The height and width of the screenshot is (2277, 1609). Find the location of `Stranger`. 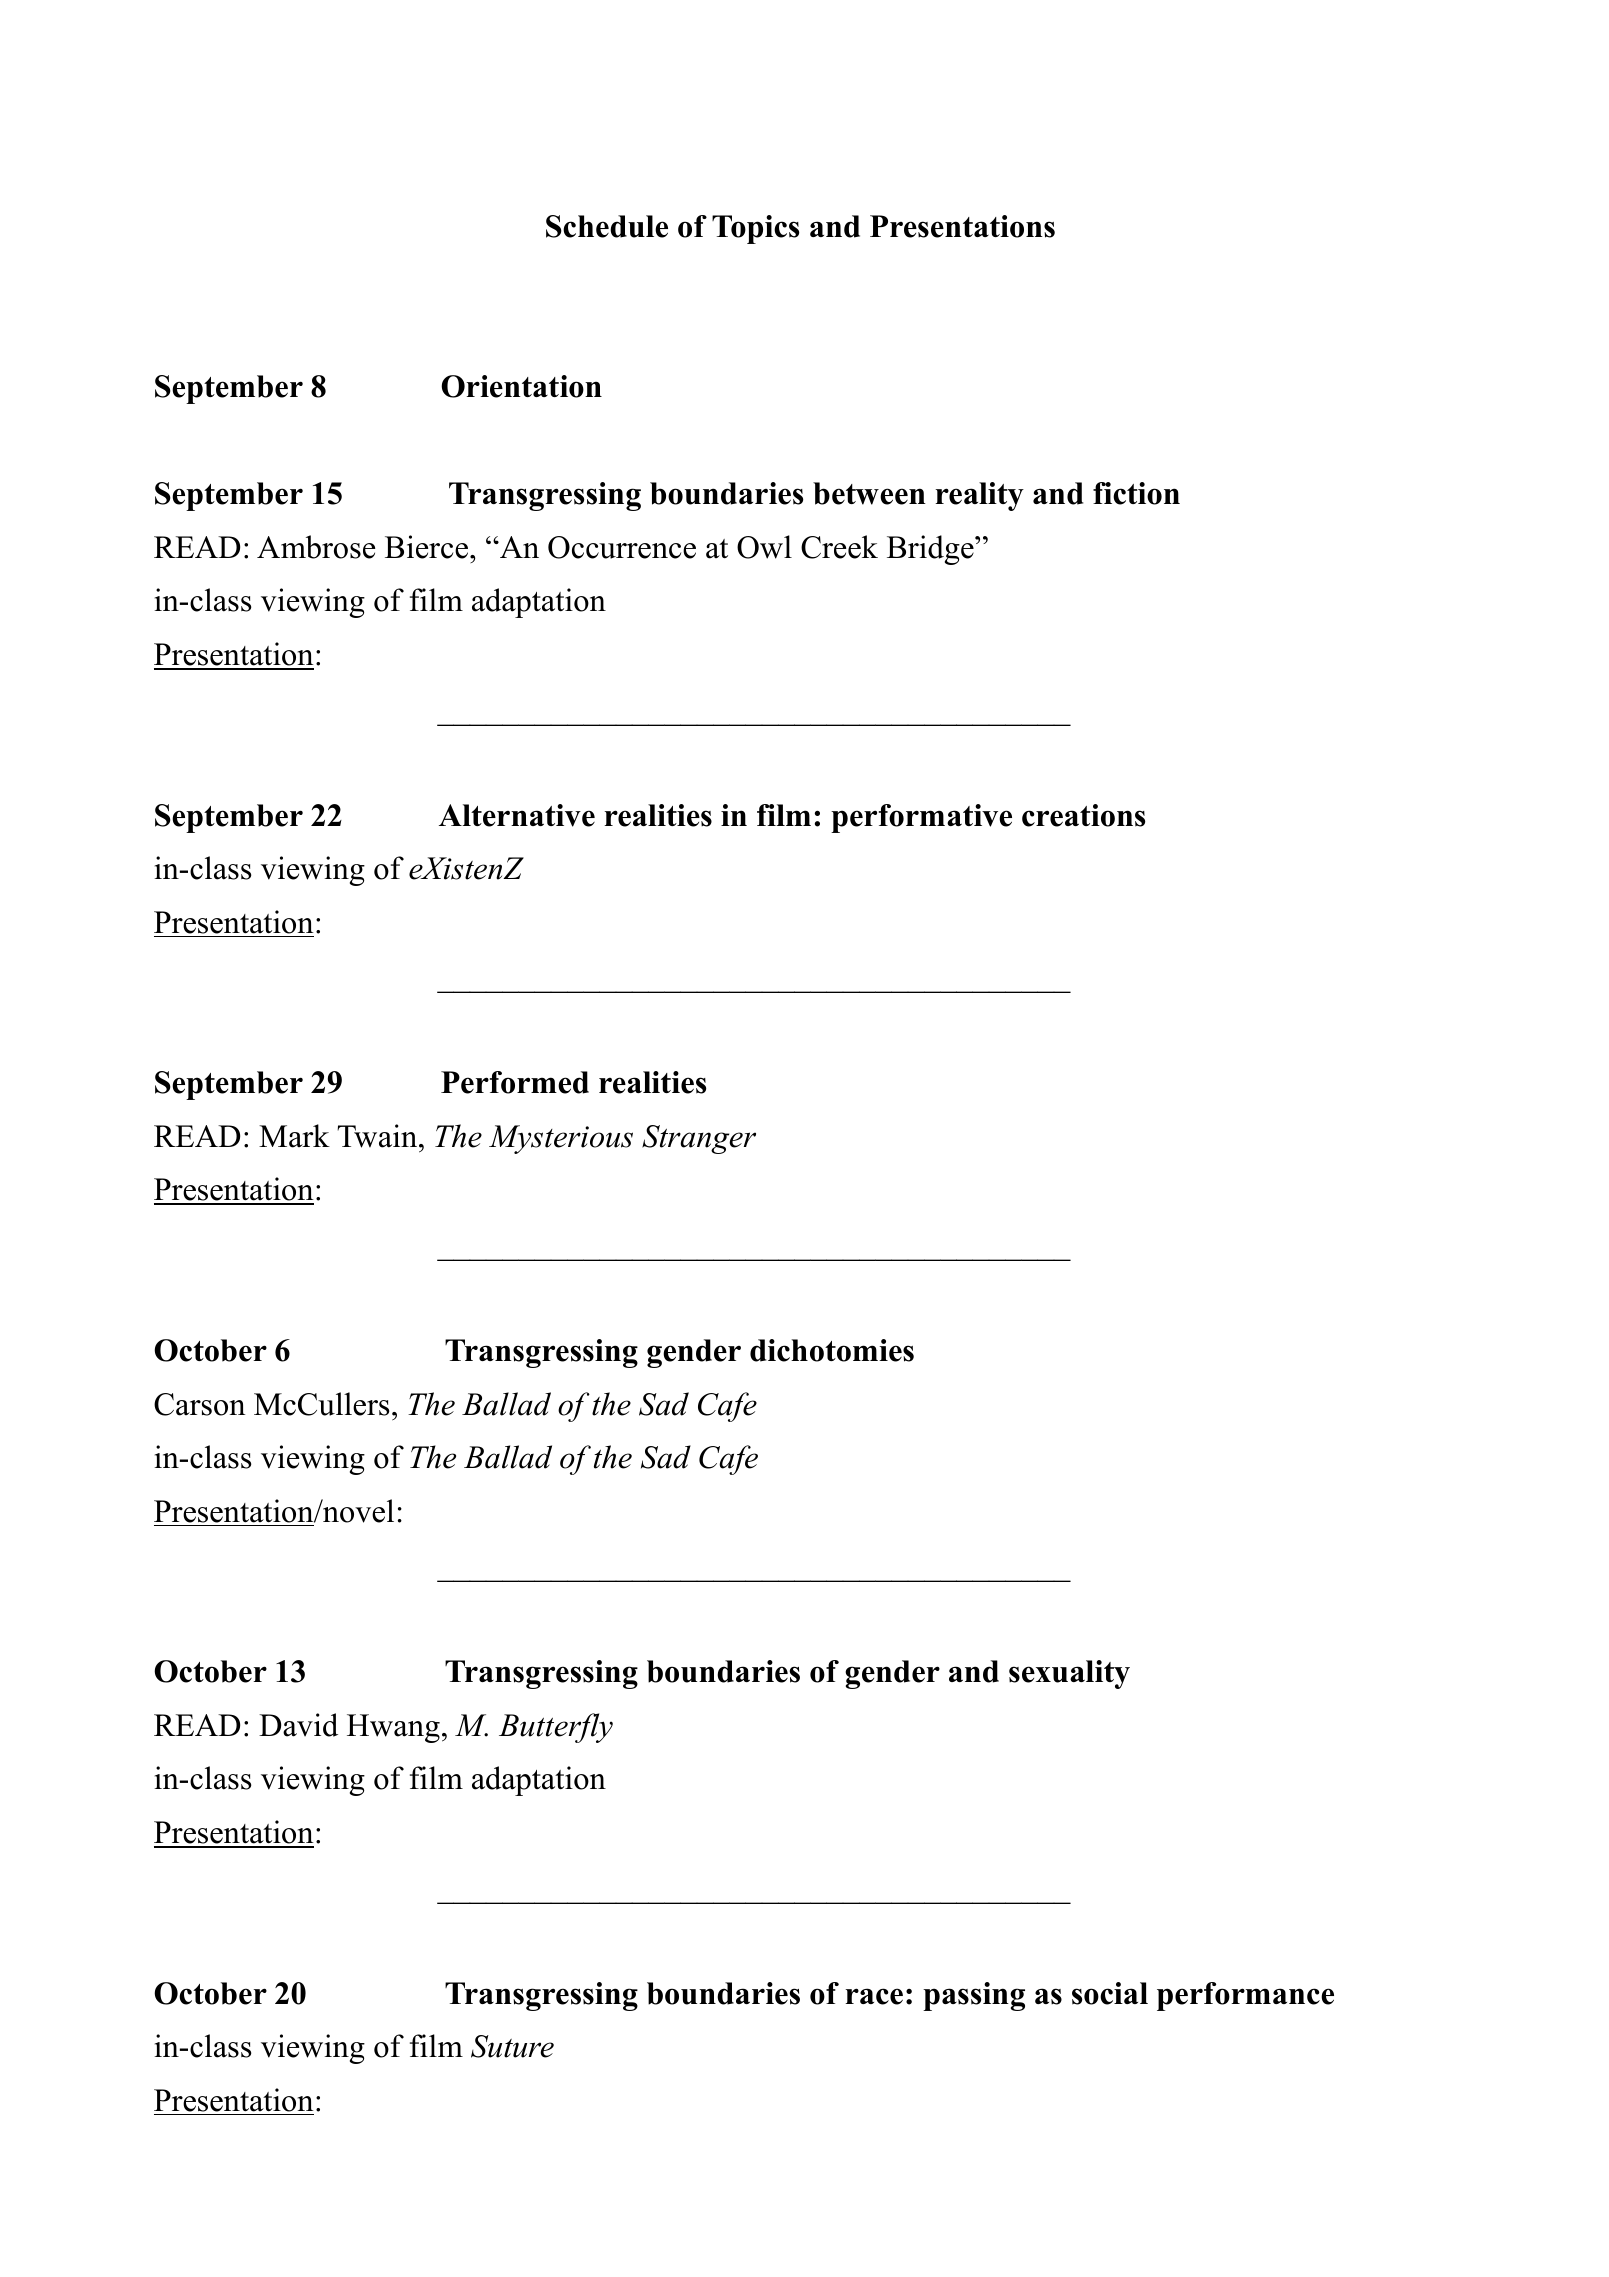

Stranger is located at coordinates (699, 1139).
